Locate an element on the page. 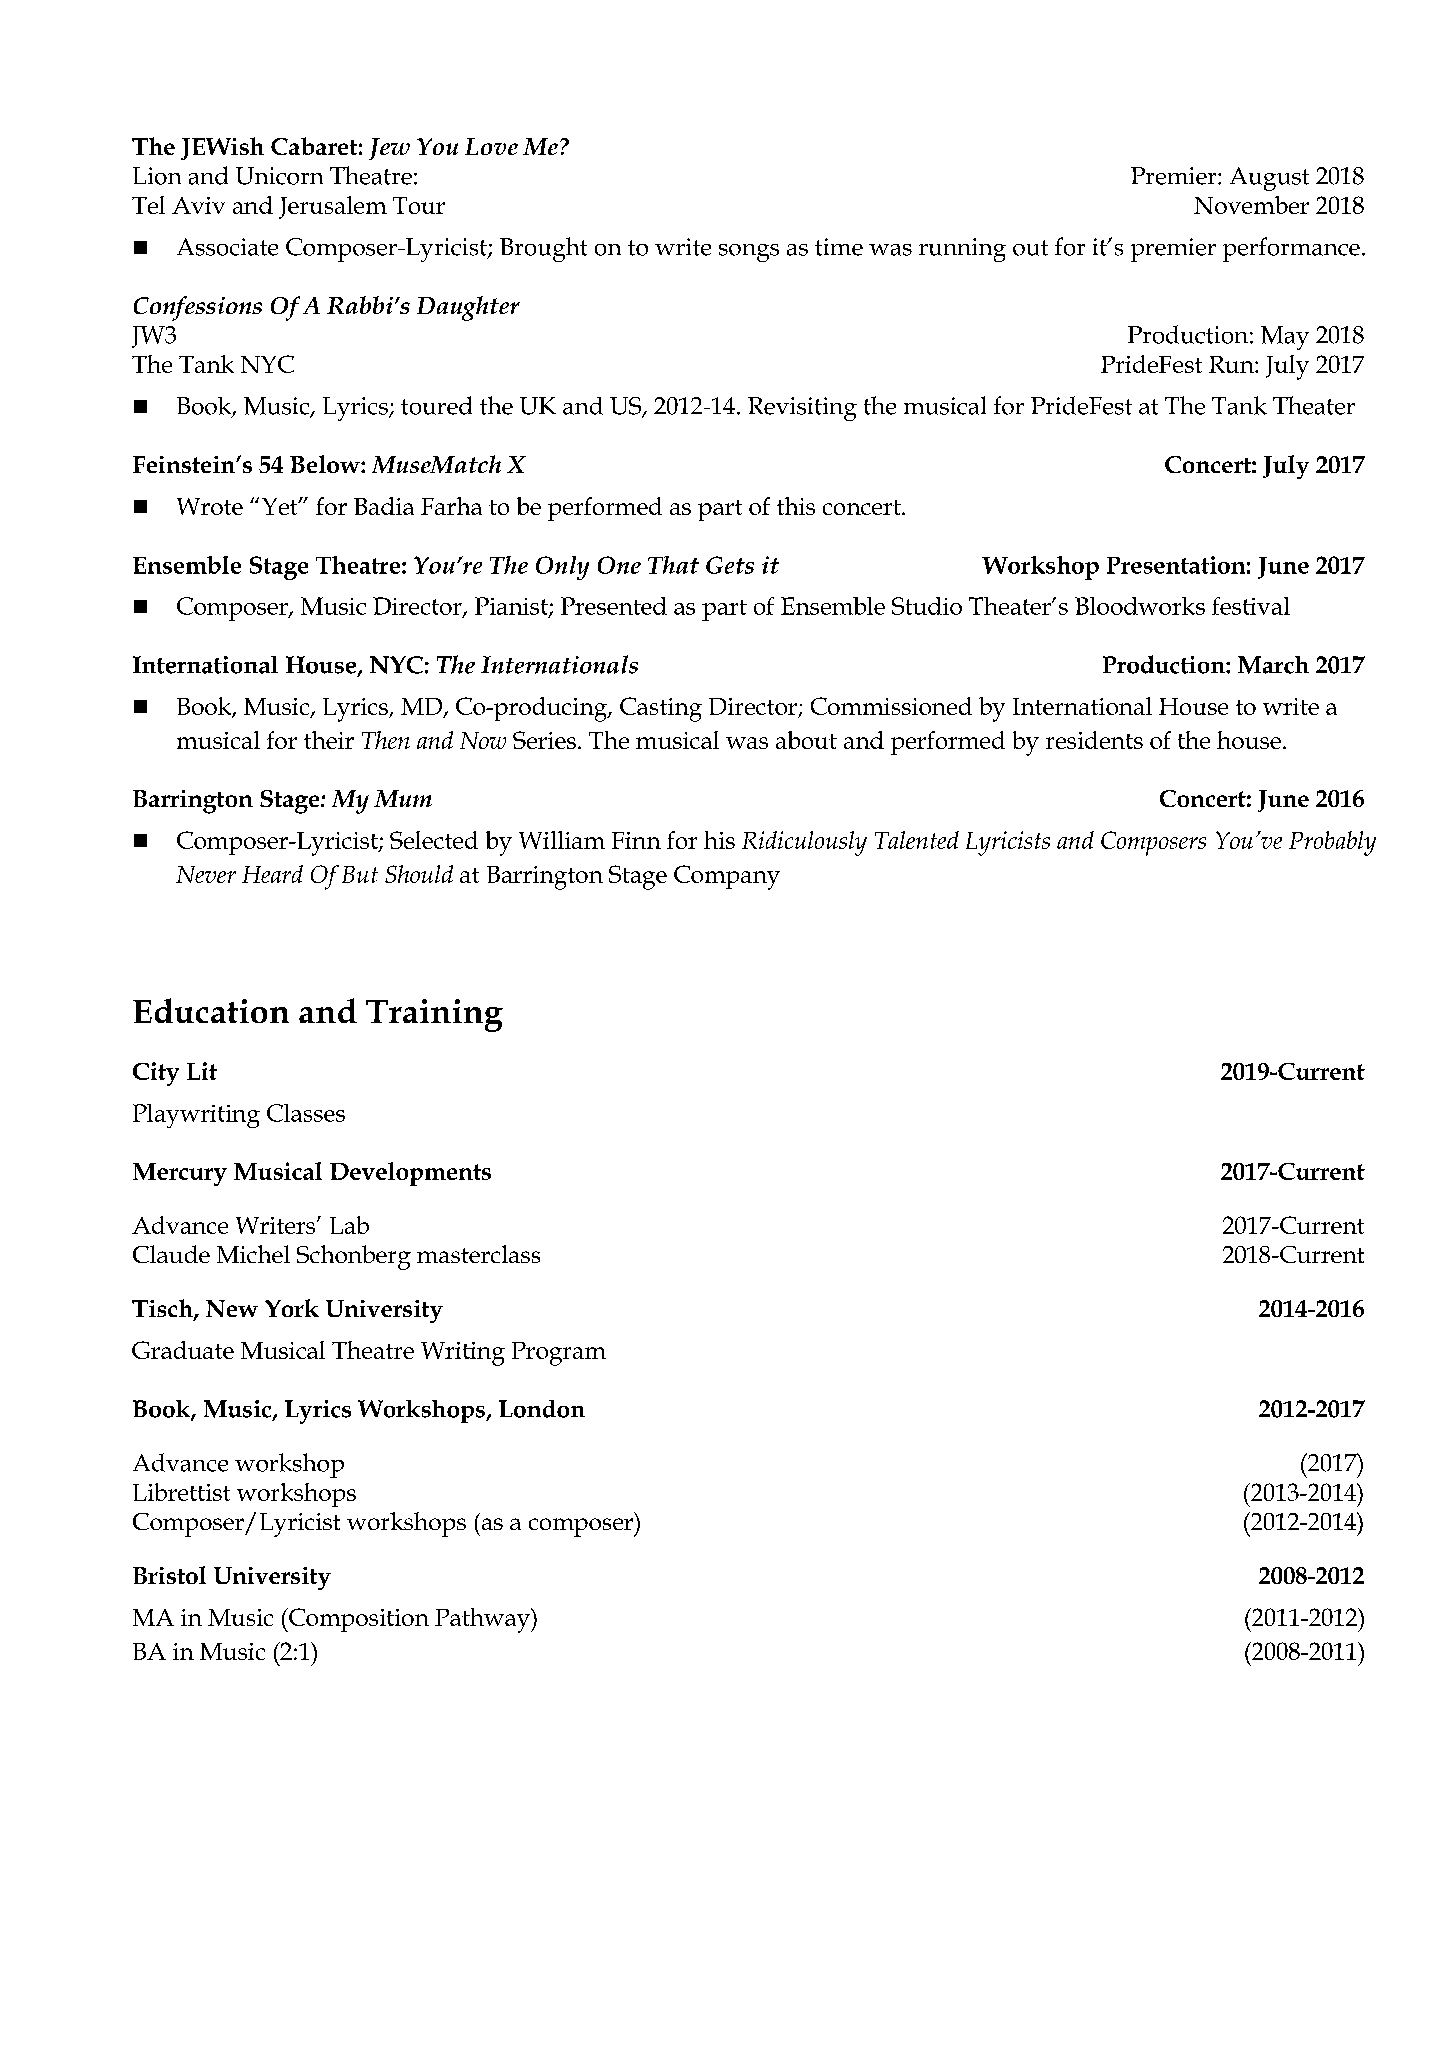 This image has height=2059, width=1455. Classes is located at coordinates (306, 1113).
